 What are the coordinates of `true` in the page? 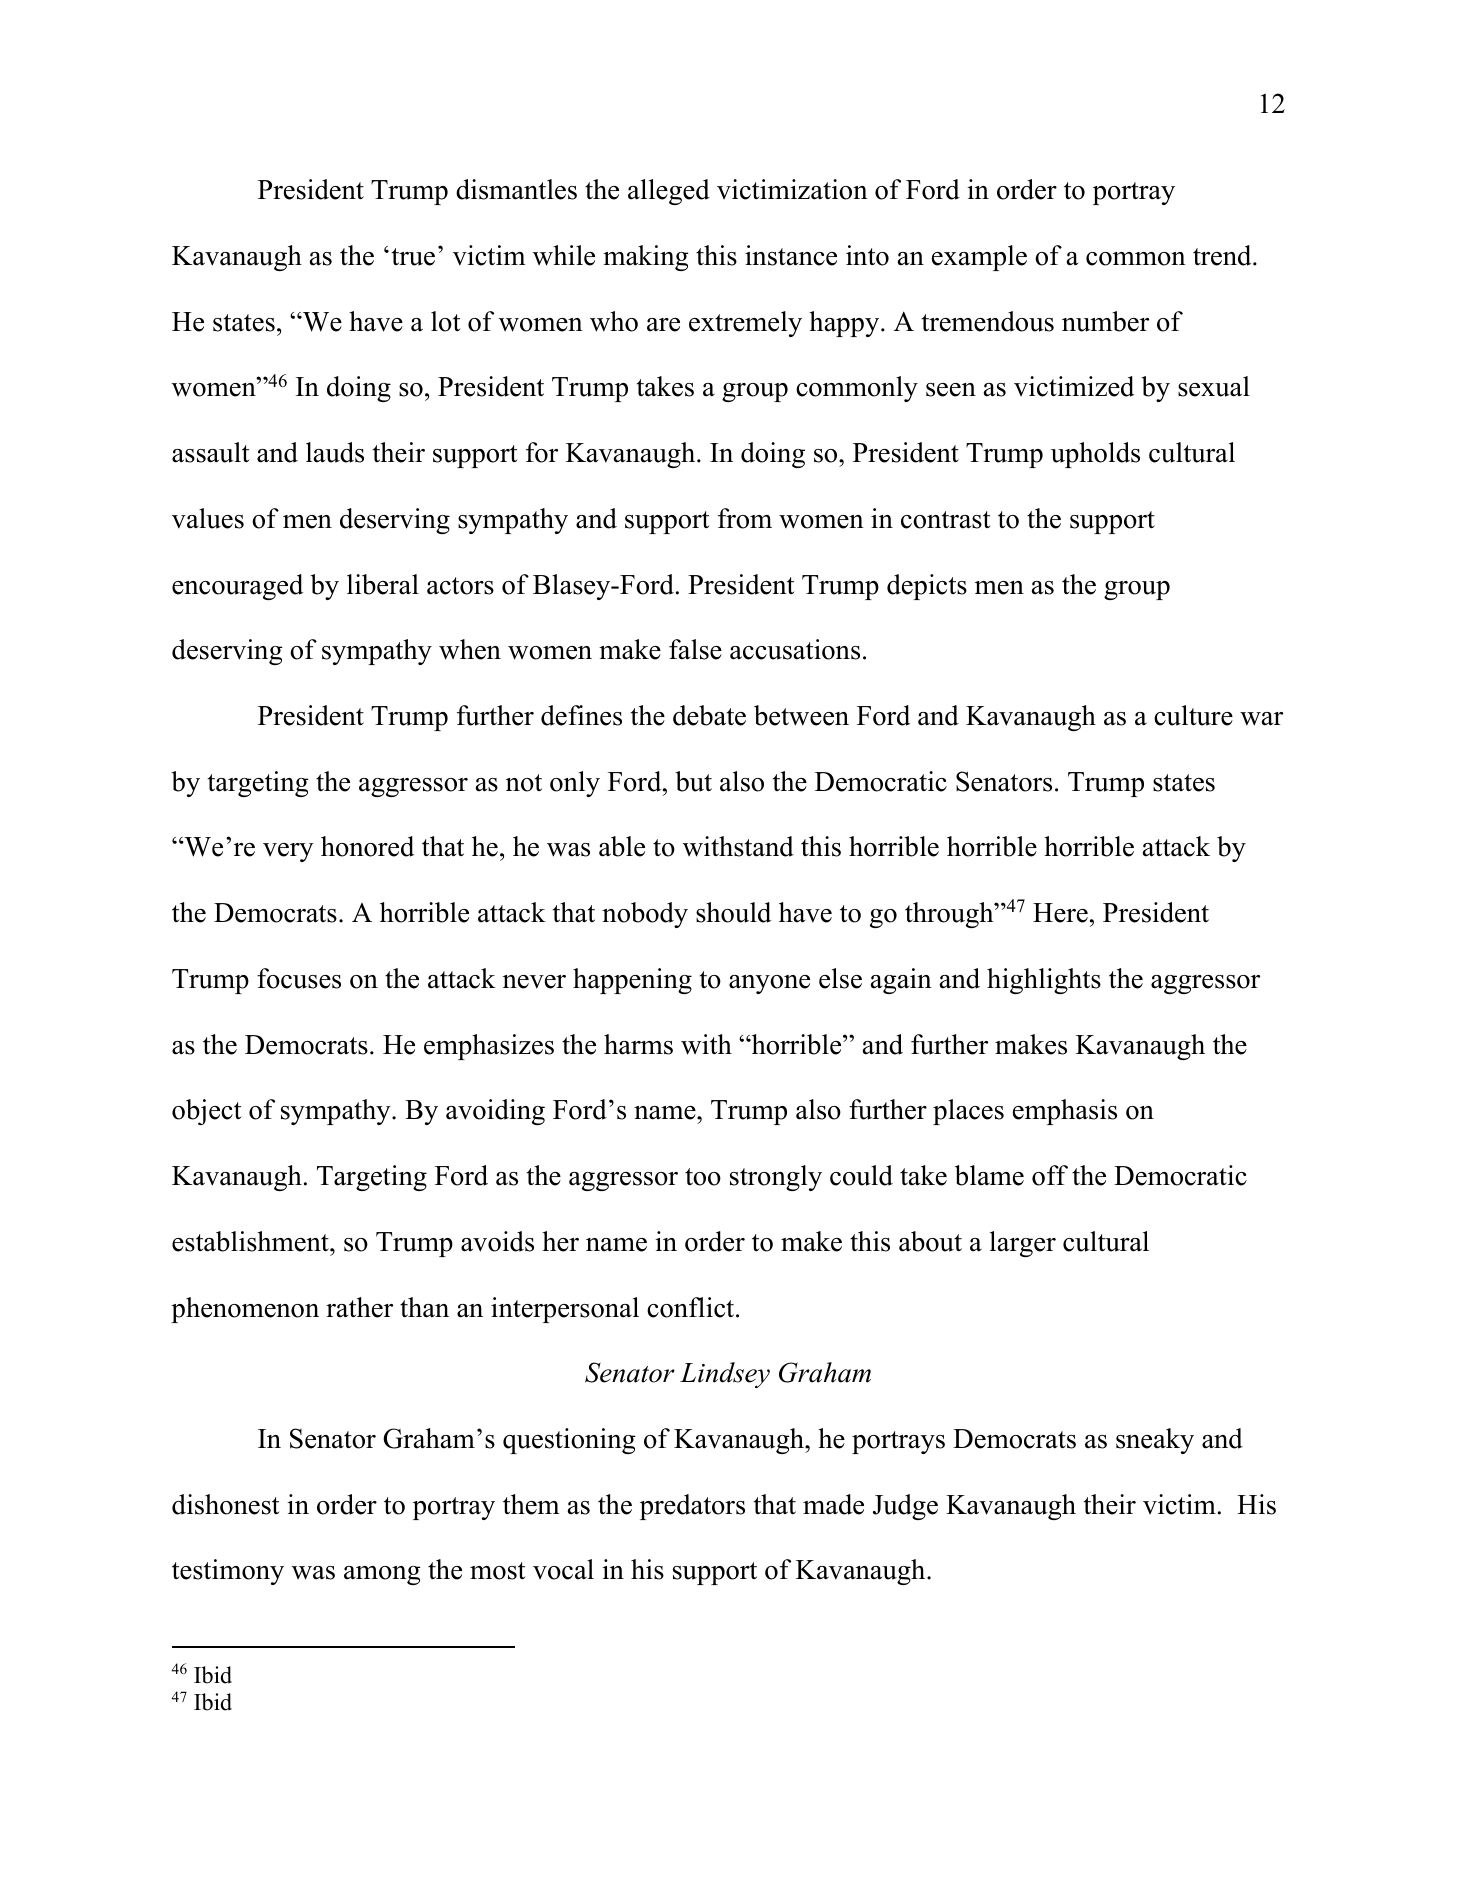 It's located at (413, 257).
